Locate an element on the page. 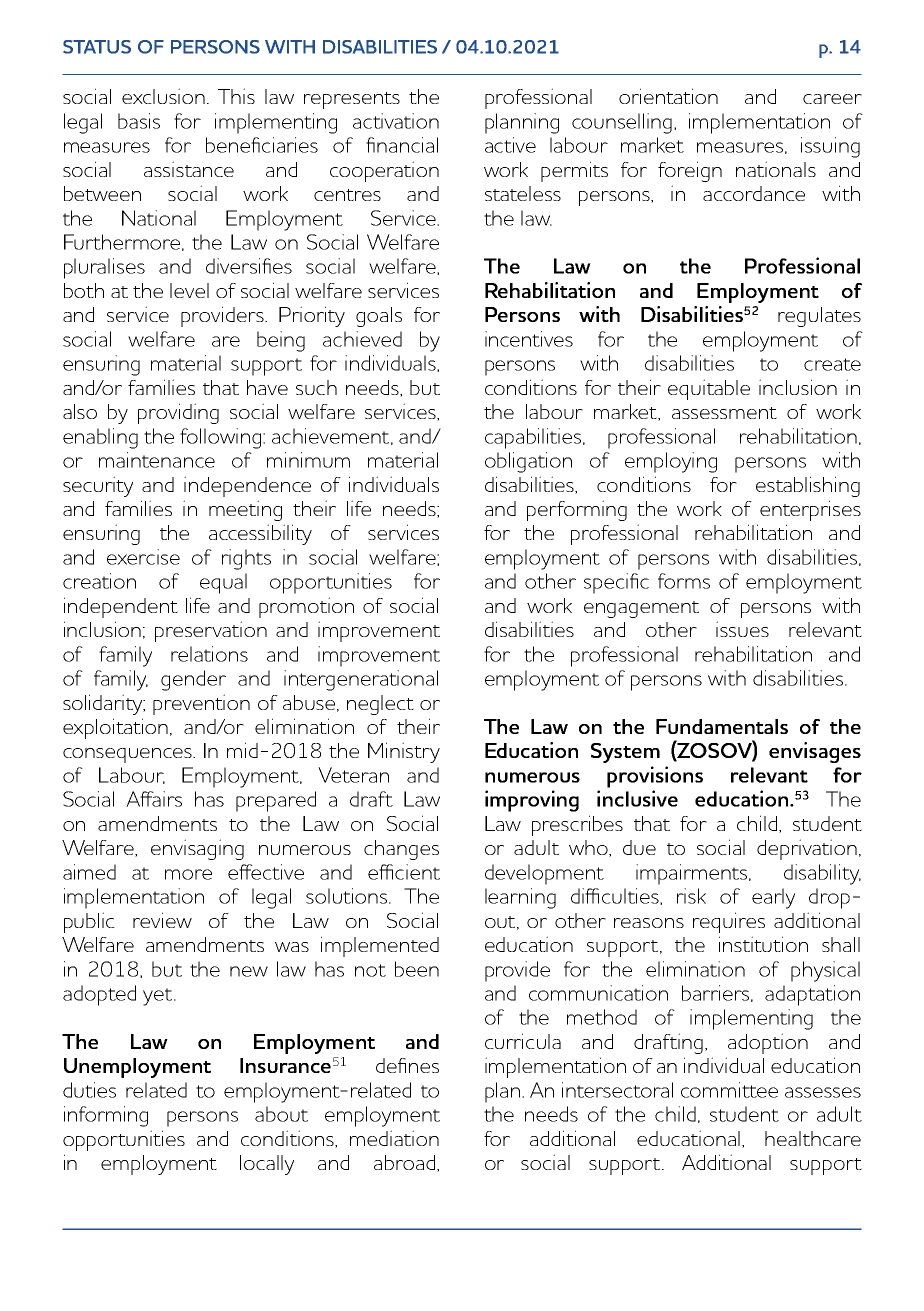  informing is located at coordinates (106, 1116).
